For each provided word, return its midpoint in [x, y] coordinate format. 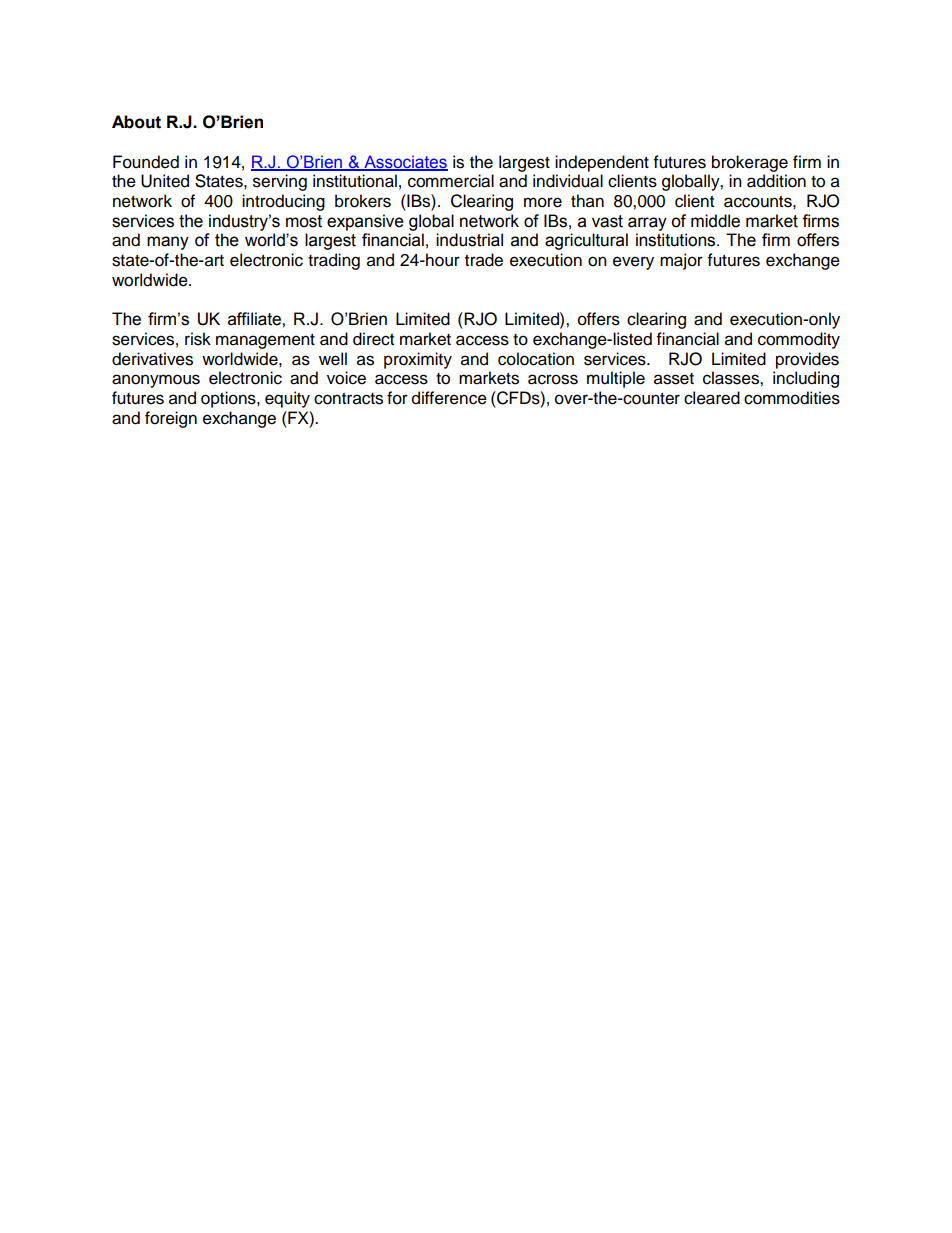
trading [334, 261]
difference [449, 398]
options [229, 399]
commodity [799, 340]
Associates [405, 162]
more [543, 202]
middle [715, 221]
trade [484, 260]
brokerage [750, 163]
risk [198, 339]
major [681, 261]
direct [373, 339]
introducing [283, 202]
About [136, 122]
